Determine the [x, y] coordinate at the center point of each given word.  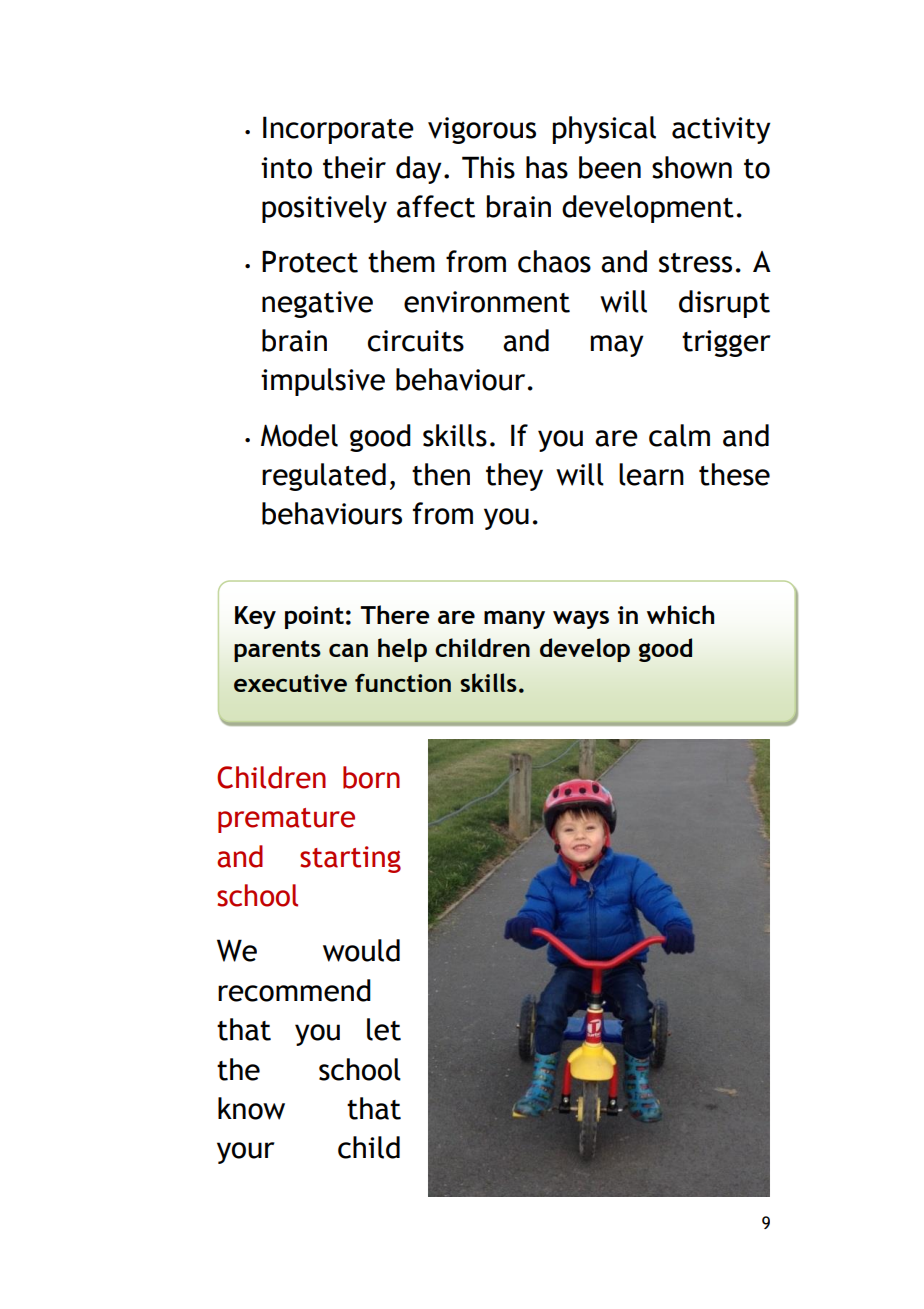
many [514, 620]
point [314, 617]
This [488, 167]
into [286, 168]
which [680, 614]
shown [692, 167]
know [251, 1108]
